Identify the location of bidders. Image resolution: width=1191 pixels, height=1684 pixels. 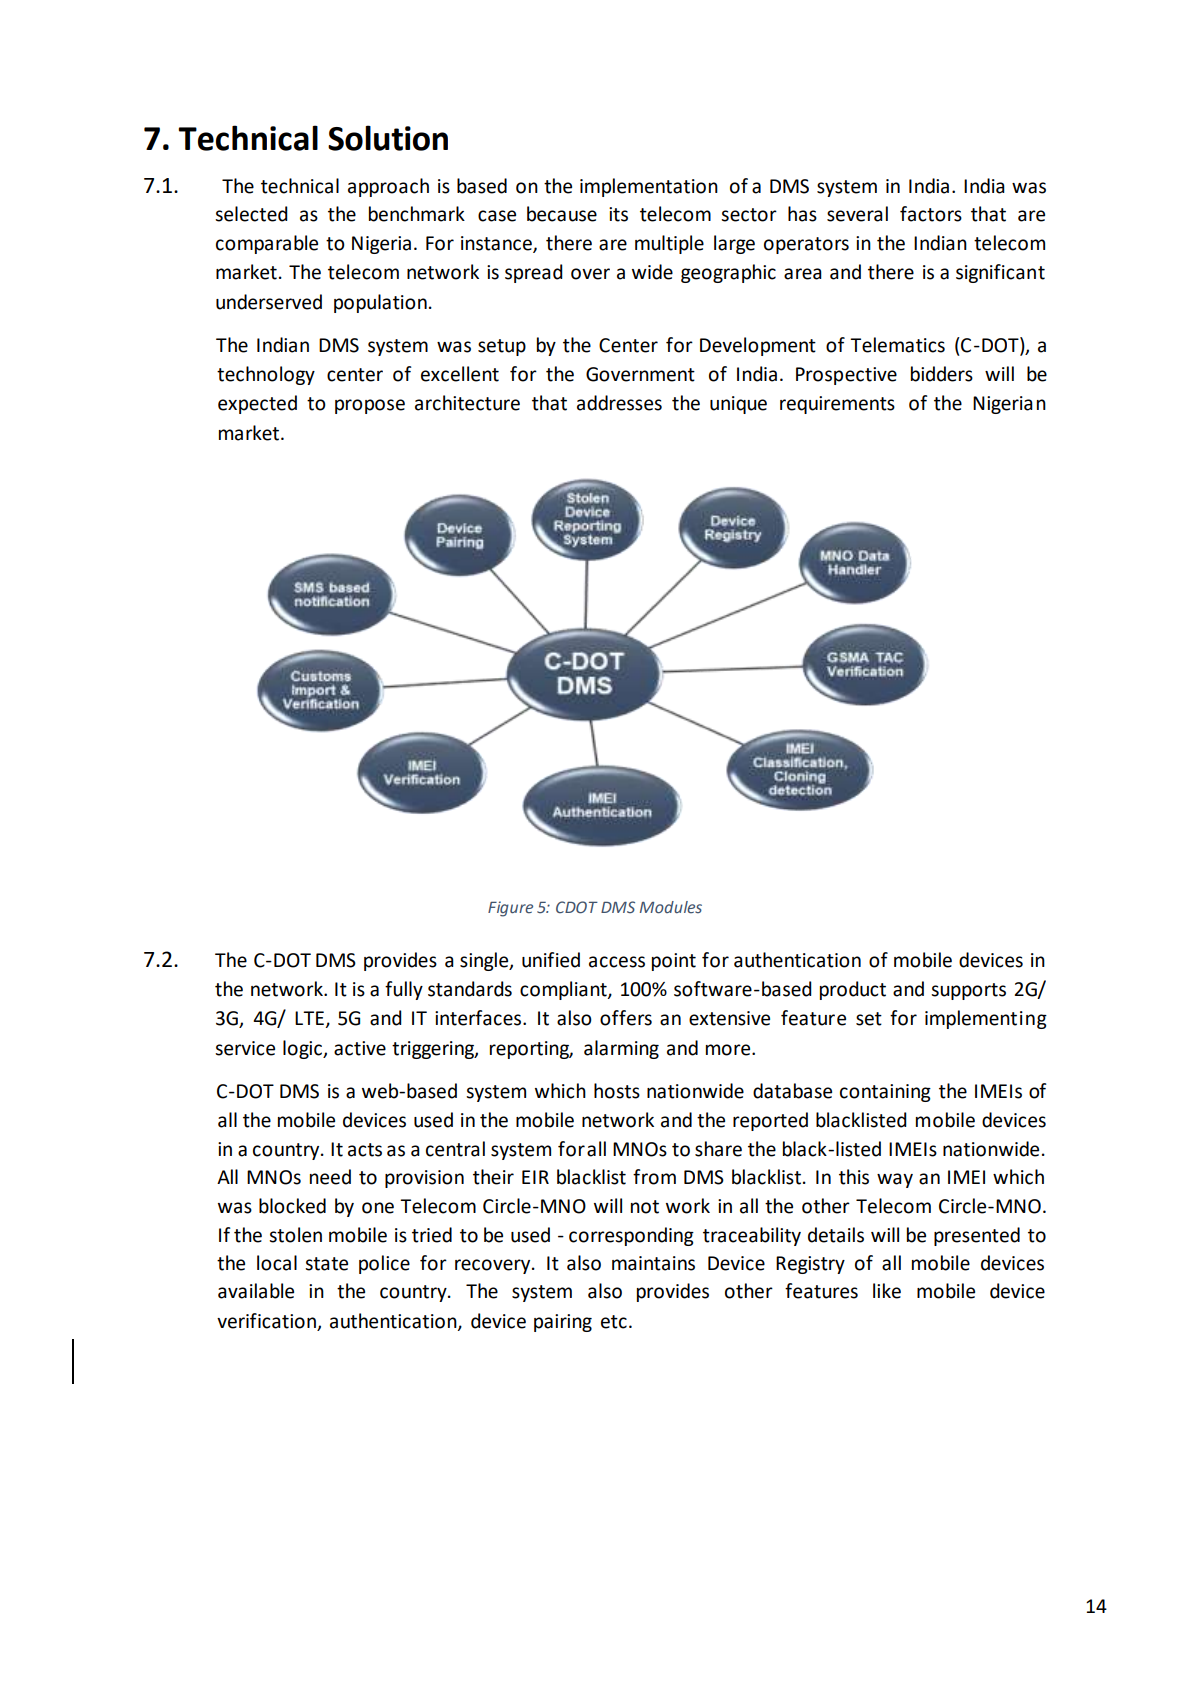
(942, 374).
